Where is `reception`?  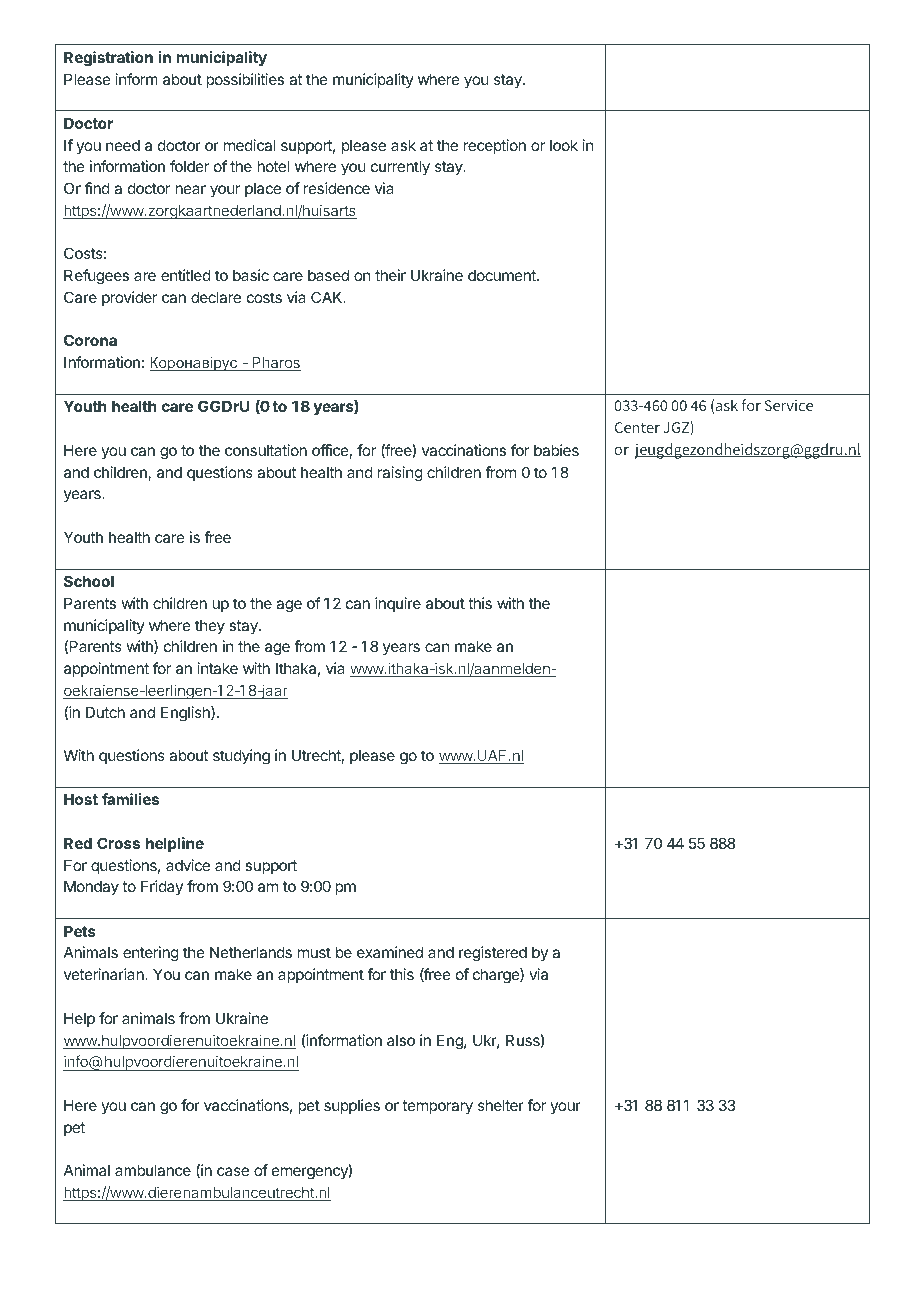
reception is located at coordinates (494, 146).
